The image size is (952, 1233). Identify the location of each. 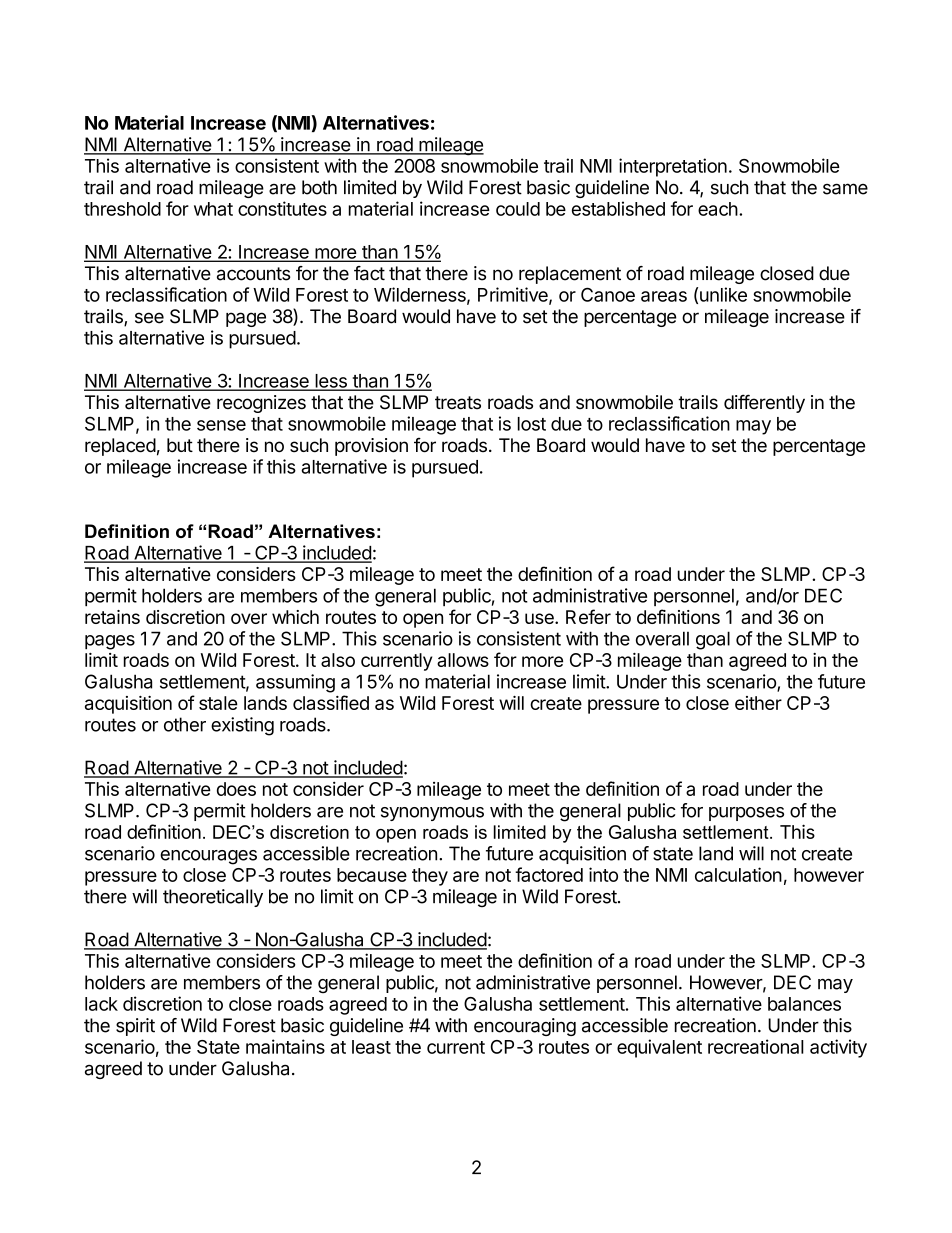
(718, 209).
